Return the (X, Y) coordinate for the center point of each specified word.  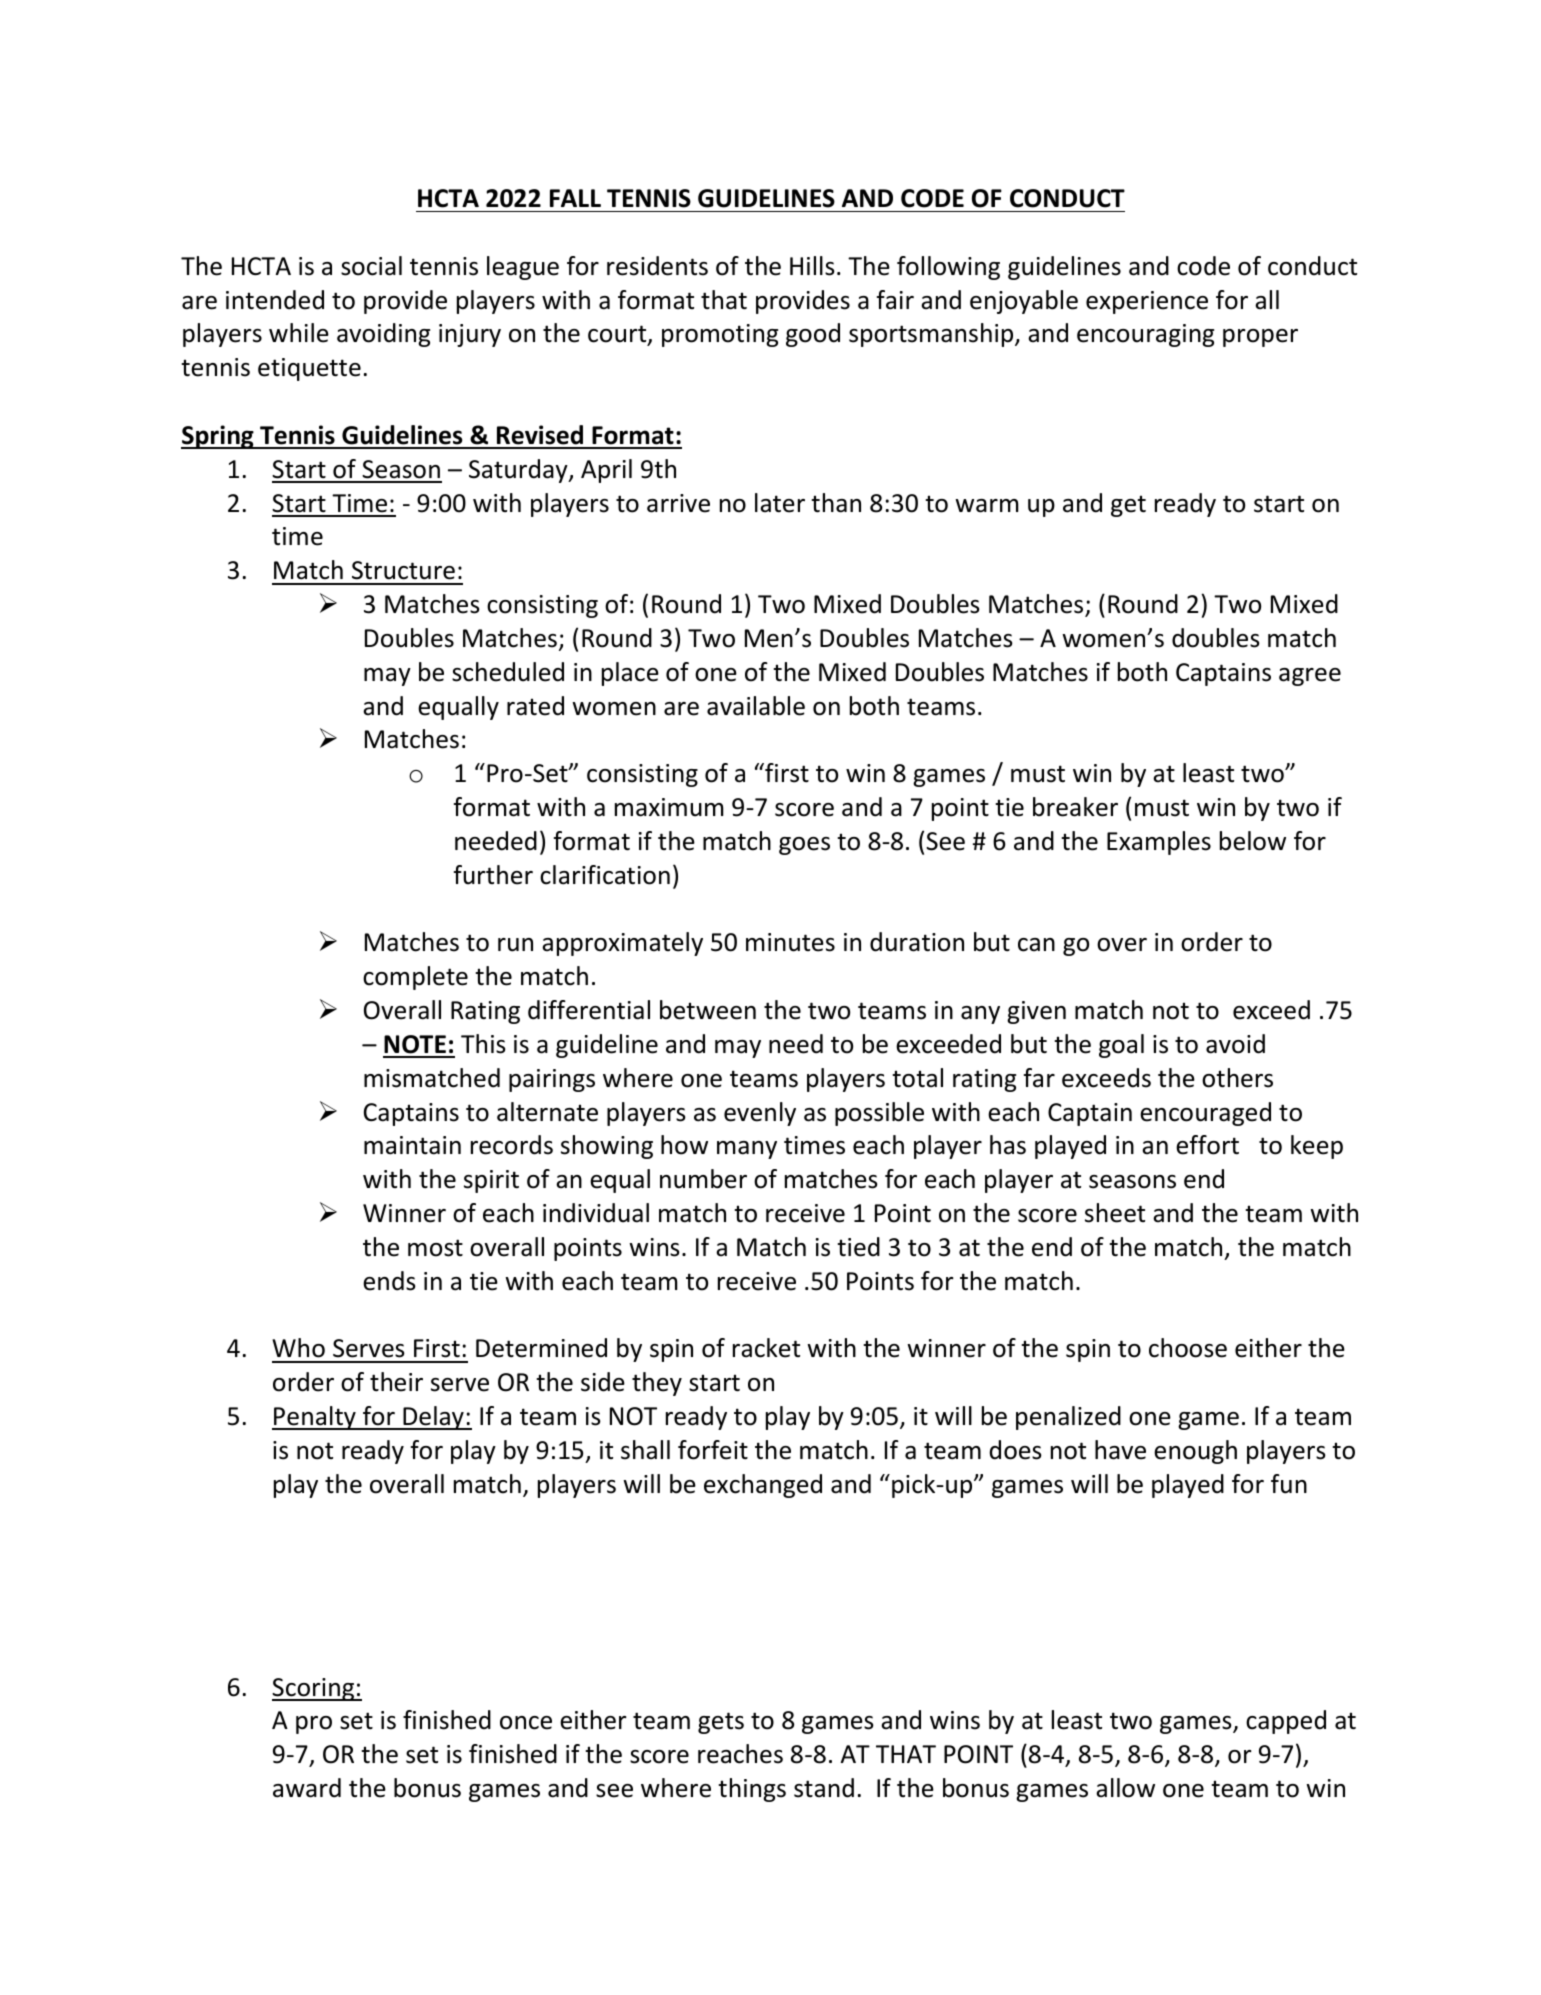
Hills (812, 266)
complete (415, 978)
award (307, 1788)
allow (1125, 1788)
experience (1147, 302)
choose (1188, 1348)
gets (721, 1723)
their (396, 1382)
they (657, 1384)
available (756, 706)
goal (1121, 1046)
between (708, 1010)
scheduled (508, 672)
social (371, 266)
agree (1310, 677)
